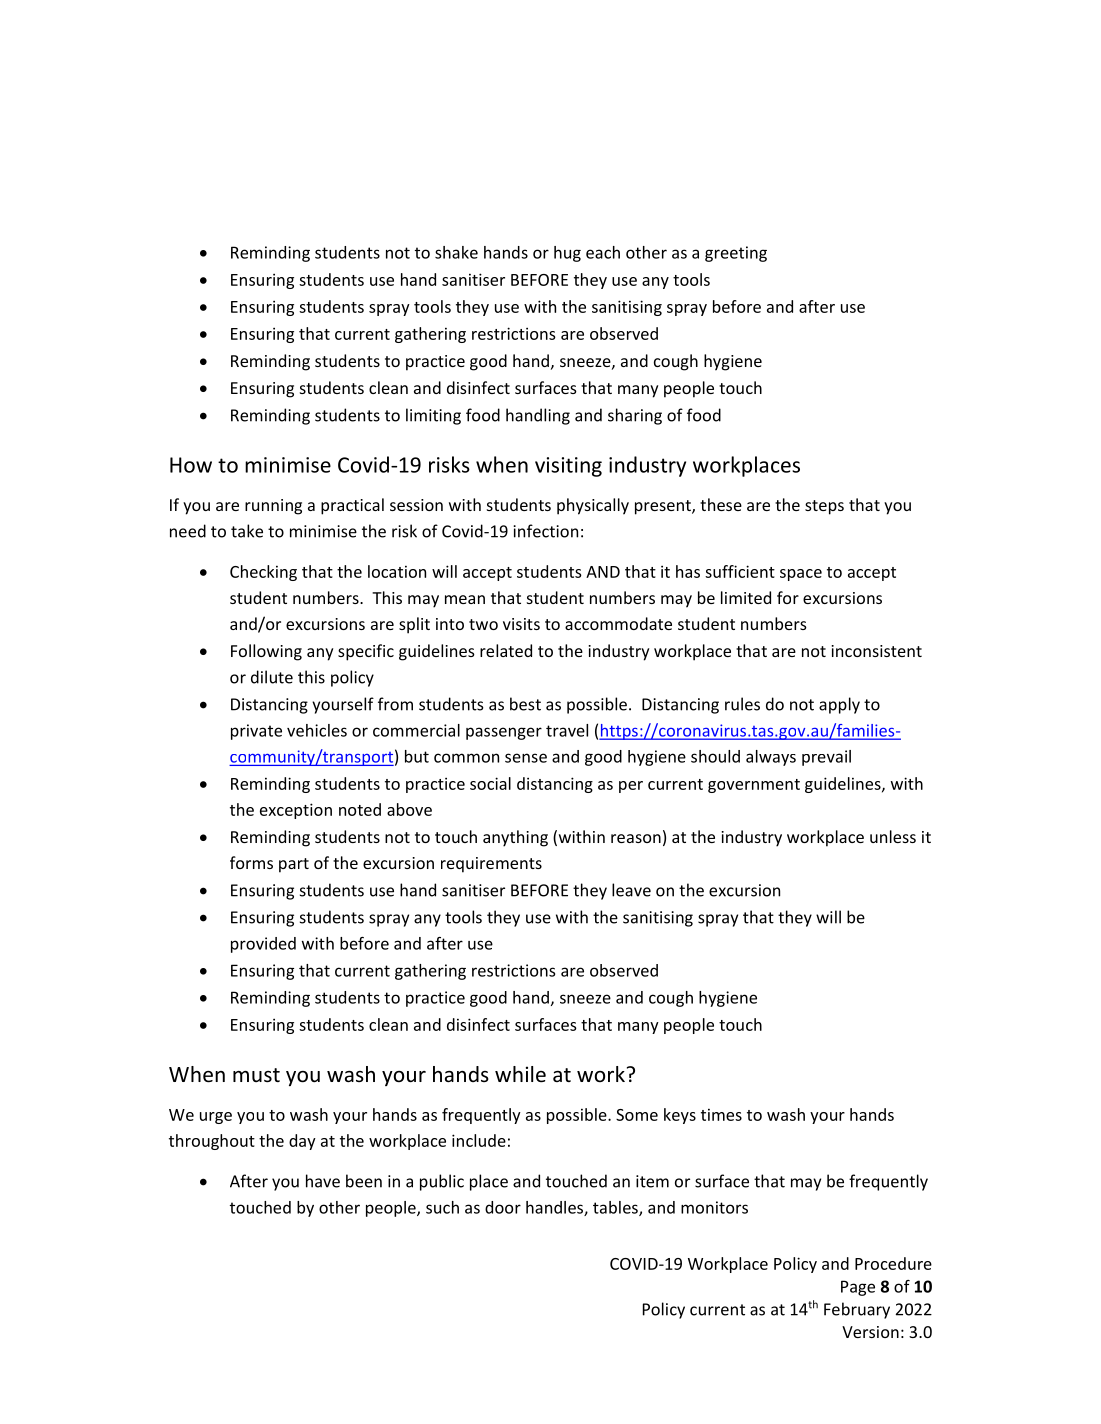 The width and height of the screenshot is (1101, 1424). What do you see at coordinates (323, 1181) in the screenshot?
I see `have` at bounding box center [323, 1181].
